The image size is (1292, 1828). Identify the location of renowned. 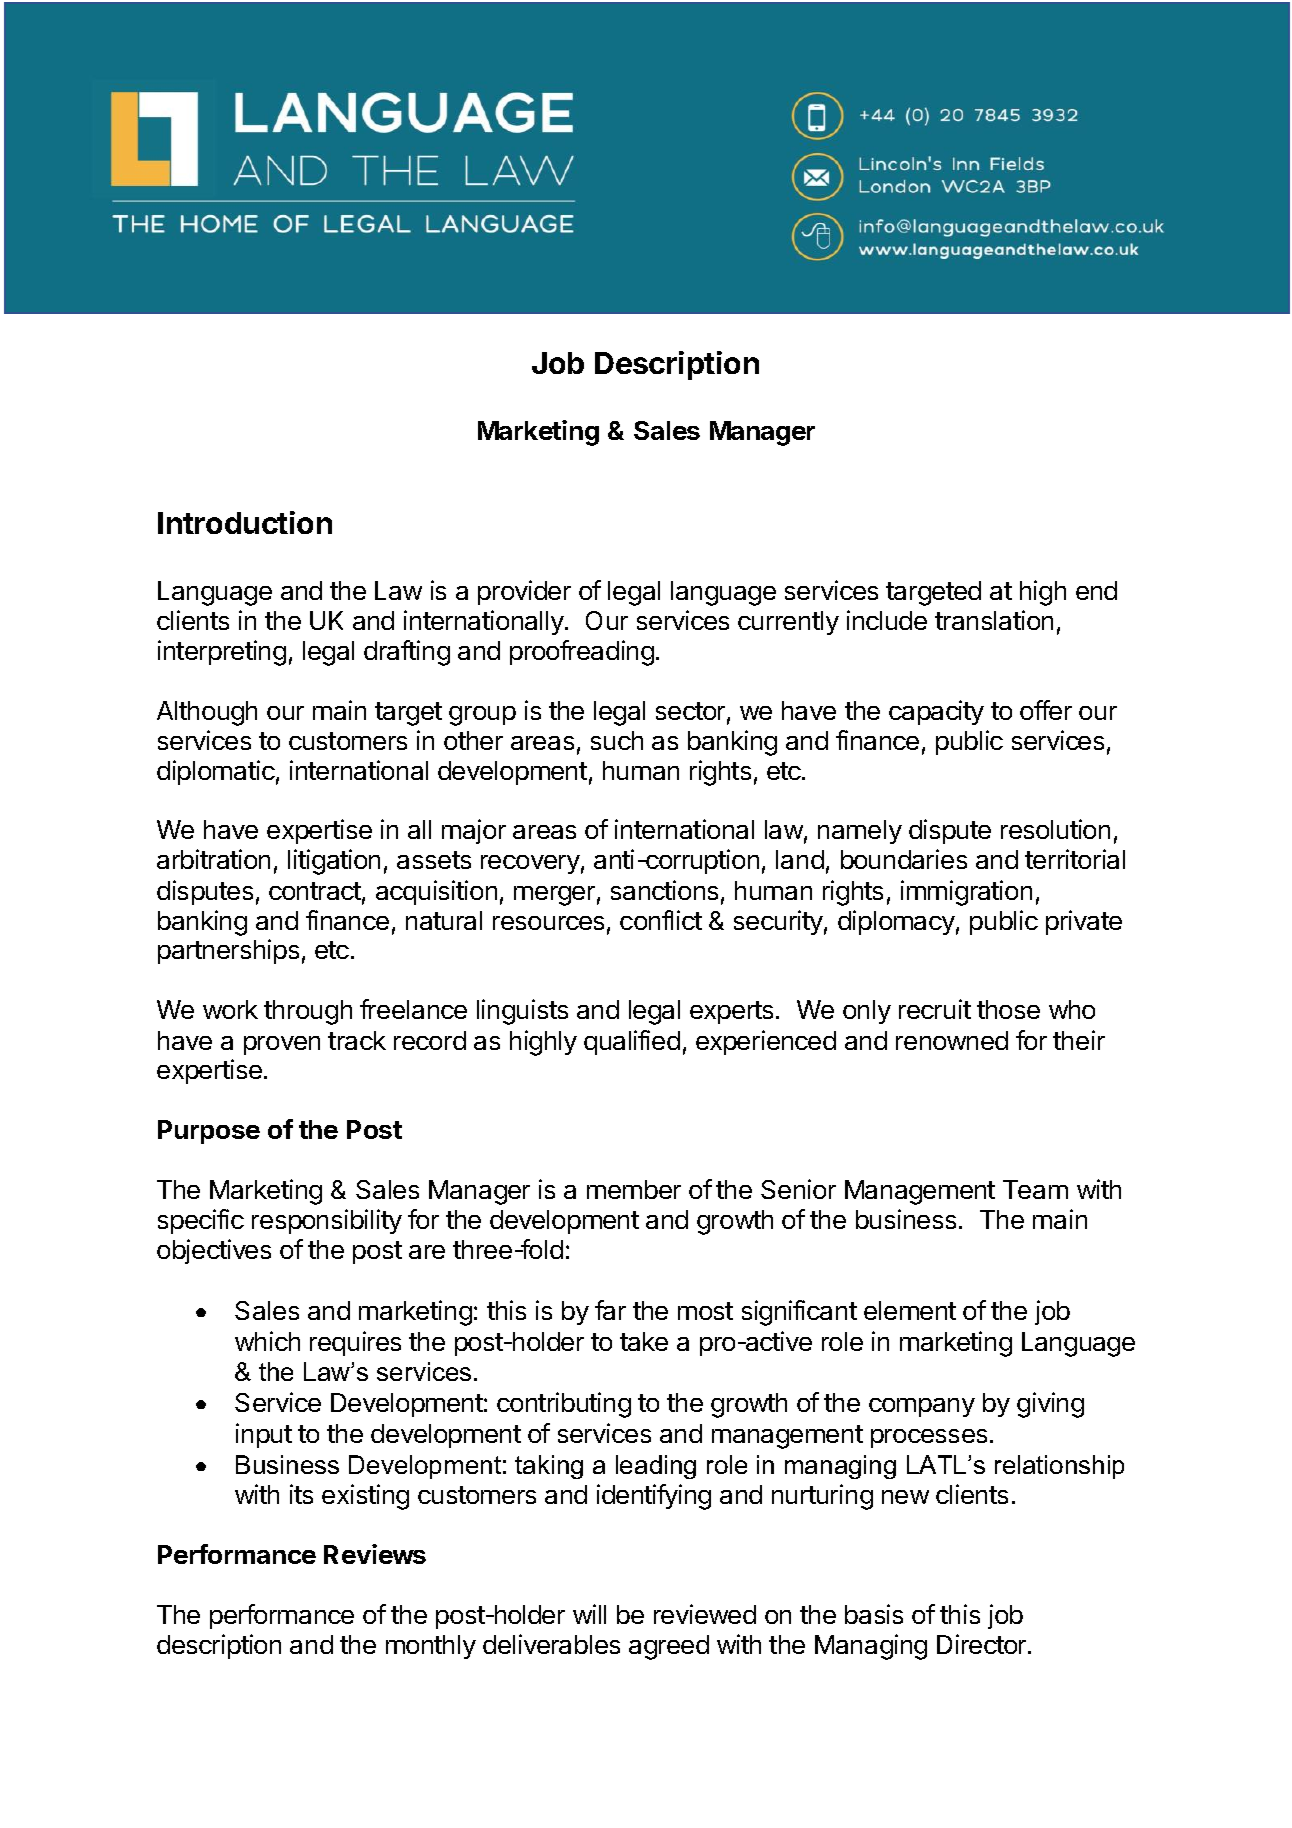
(952, 1040).
